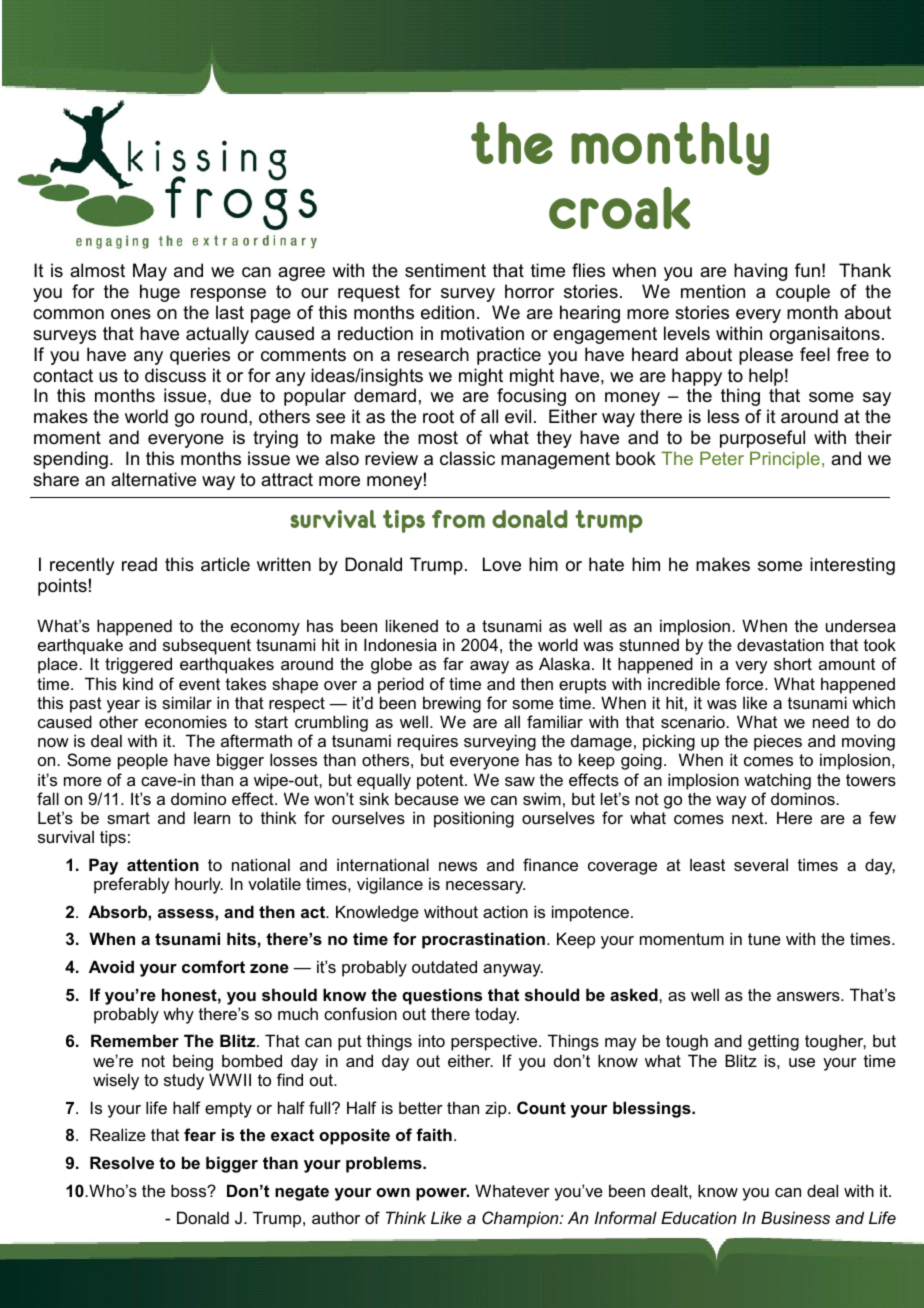  Describe the element at coordinates (761, 864) in the screenshot. I see `several` at that location.
